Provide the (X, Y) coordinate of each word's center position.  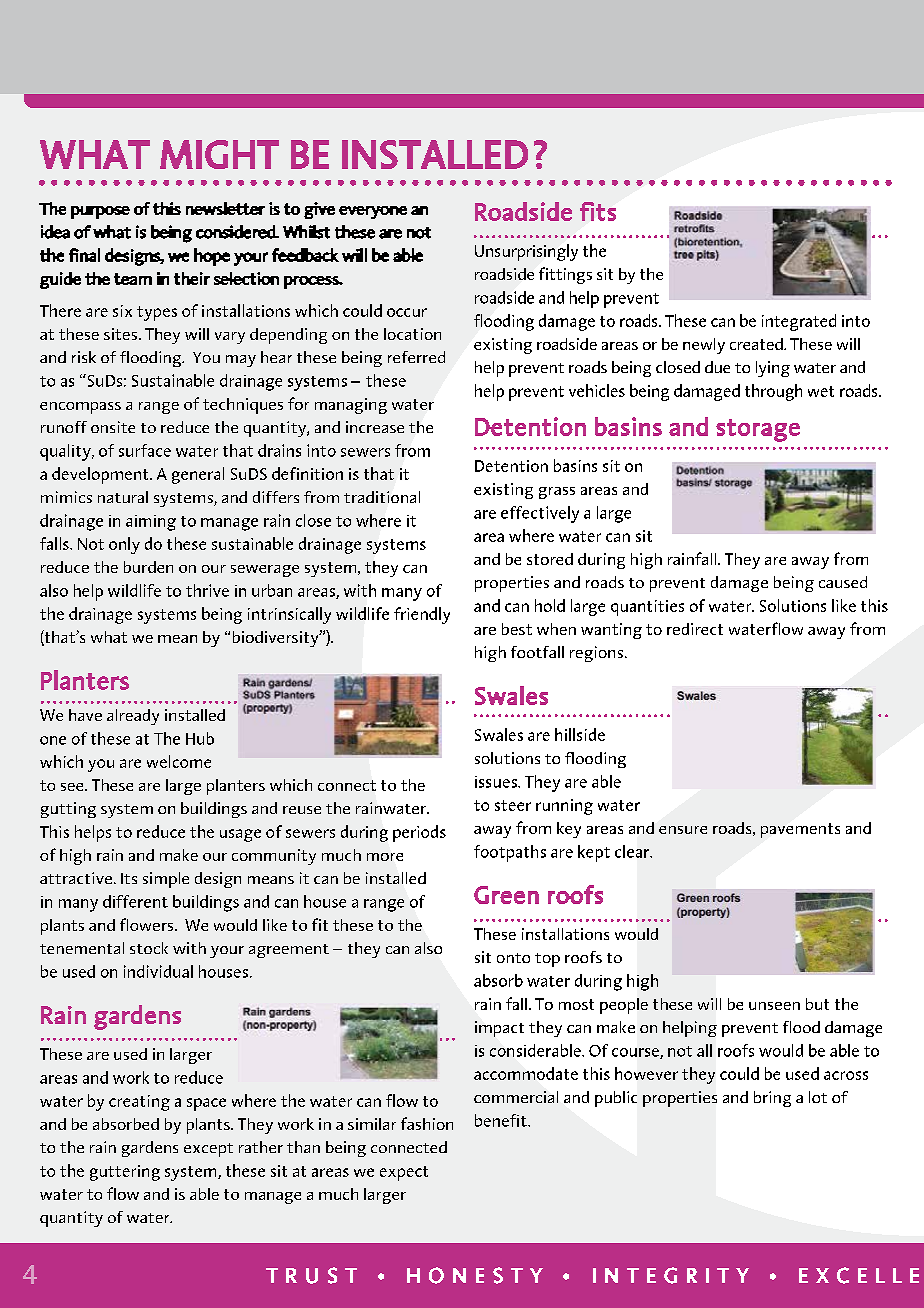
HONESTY (475, 1275)
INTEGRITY (671, 1275)
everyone (373, 212)
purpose (100, 212)
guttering (125, 1173)
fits (598, 211)
